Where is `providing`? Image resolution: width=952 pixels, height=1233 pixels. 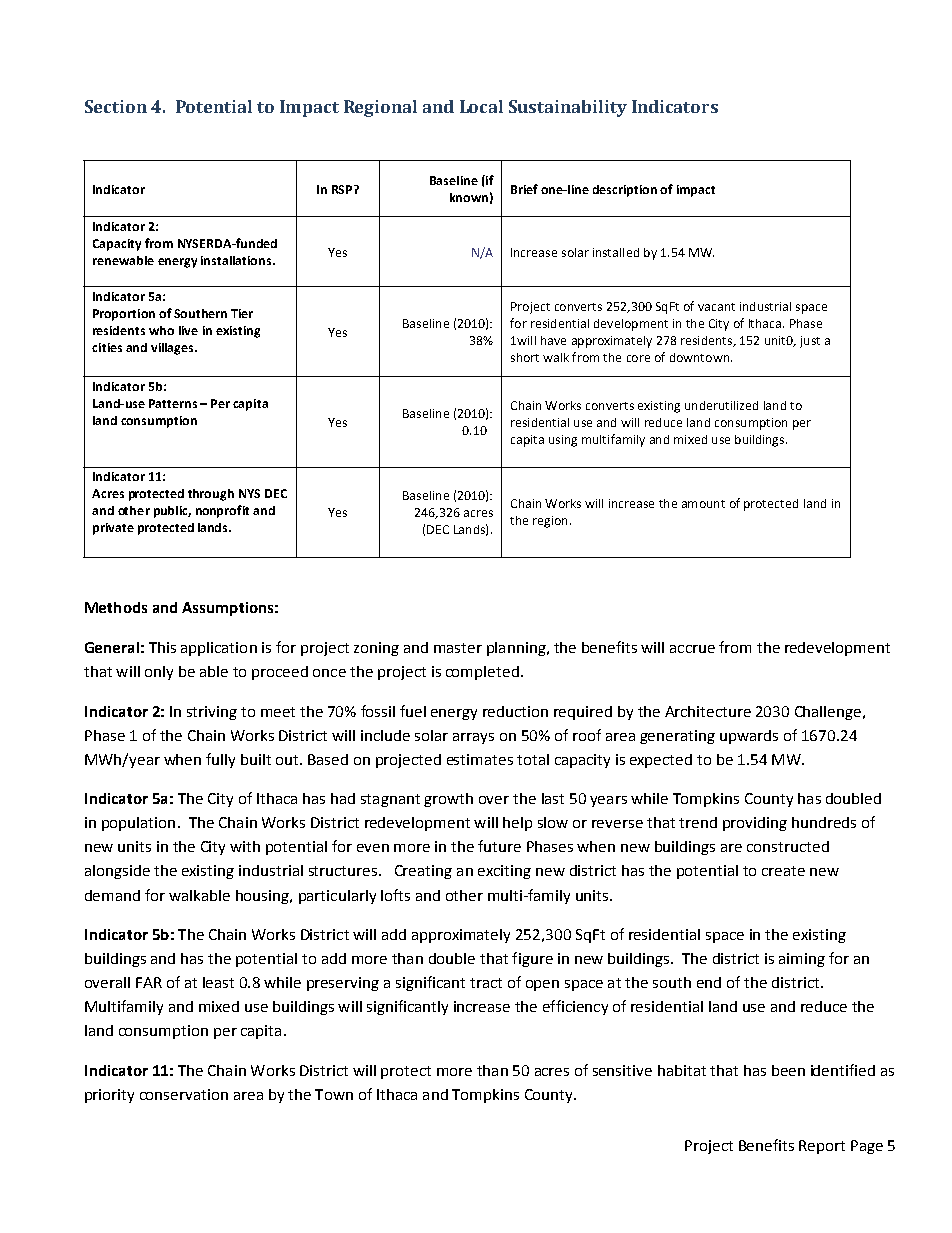
providing is located at coordinates (755, 824).
